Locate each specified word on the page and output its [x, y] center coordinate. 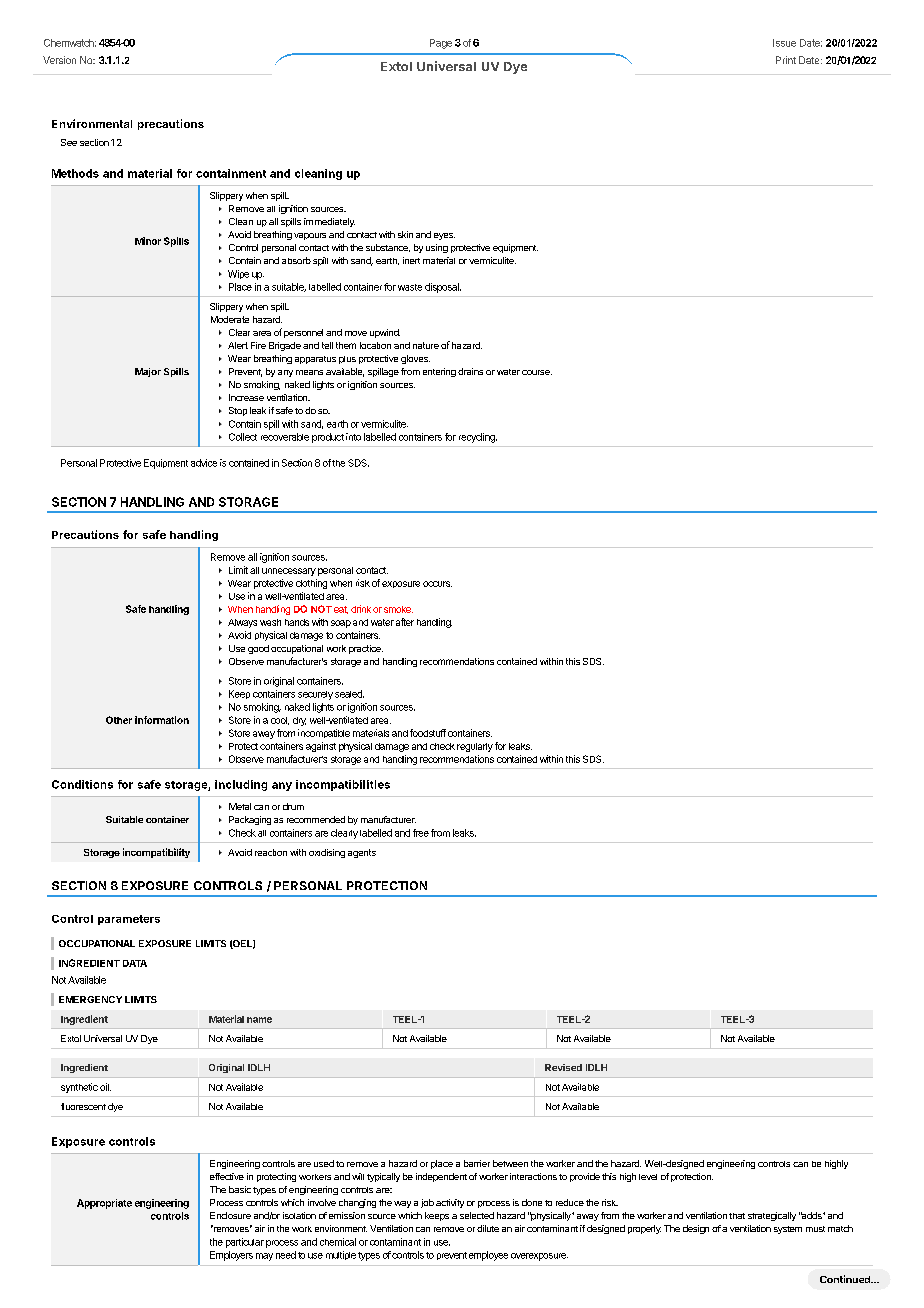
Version [59, 60]
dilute [488, 1228]
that [737, 1216]
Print [786, 60]
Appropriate [104, 1204]
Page [441, 44]
